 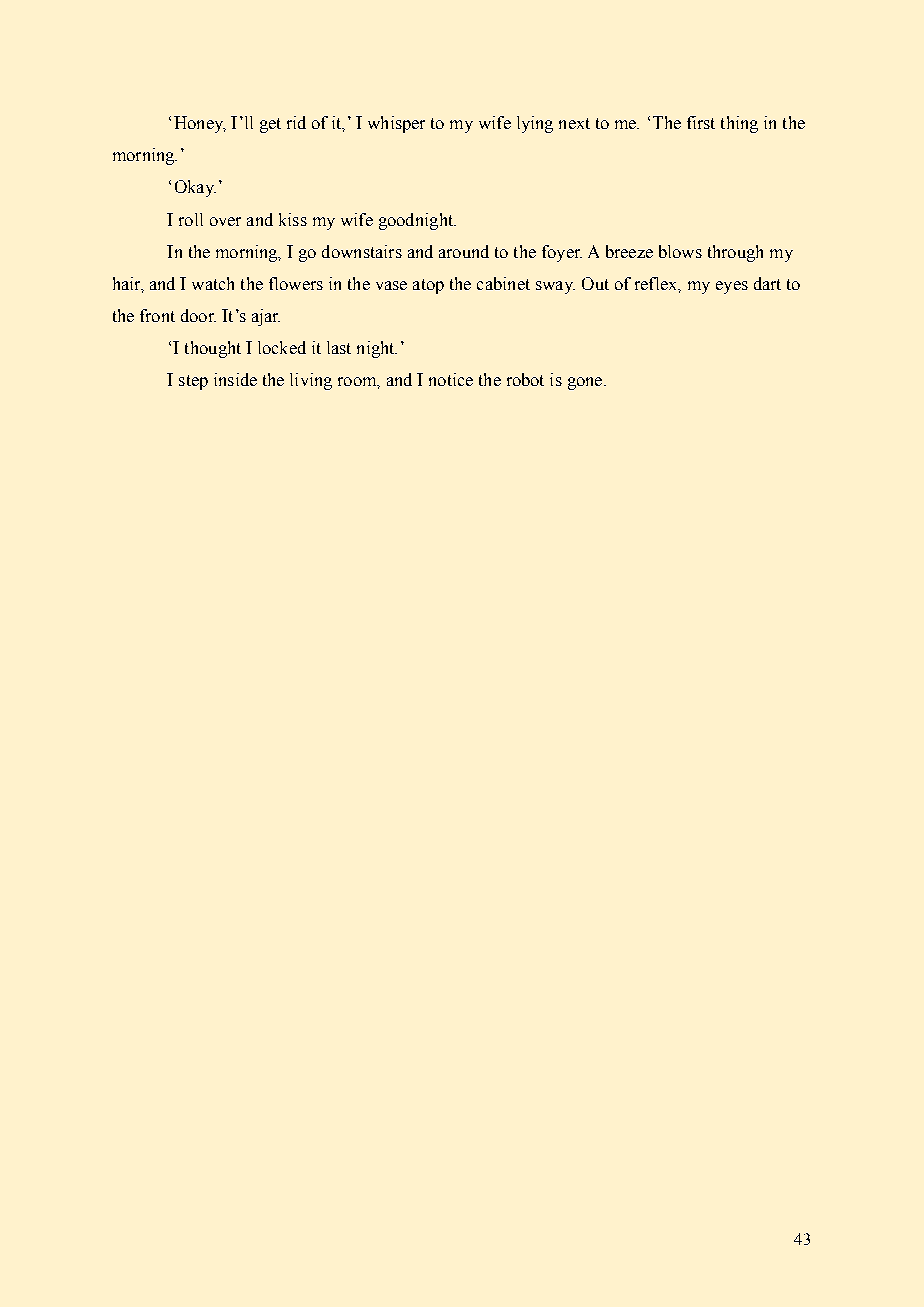 What do you see at coordinates (213, 283) in the screenshot?
I see `watch` at bounding box center [213, 283].
